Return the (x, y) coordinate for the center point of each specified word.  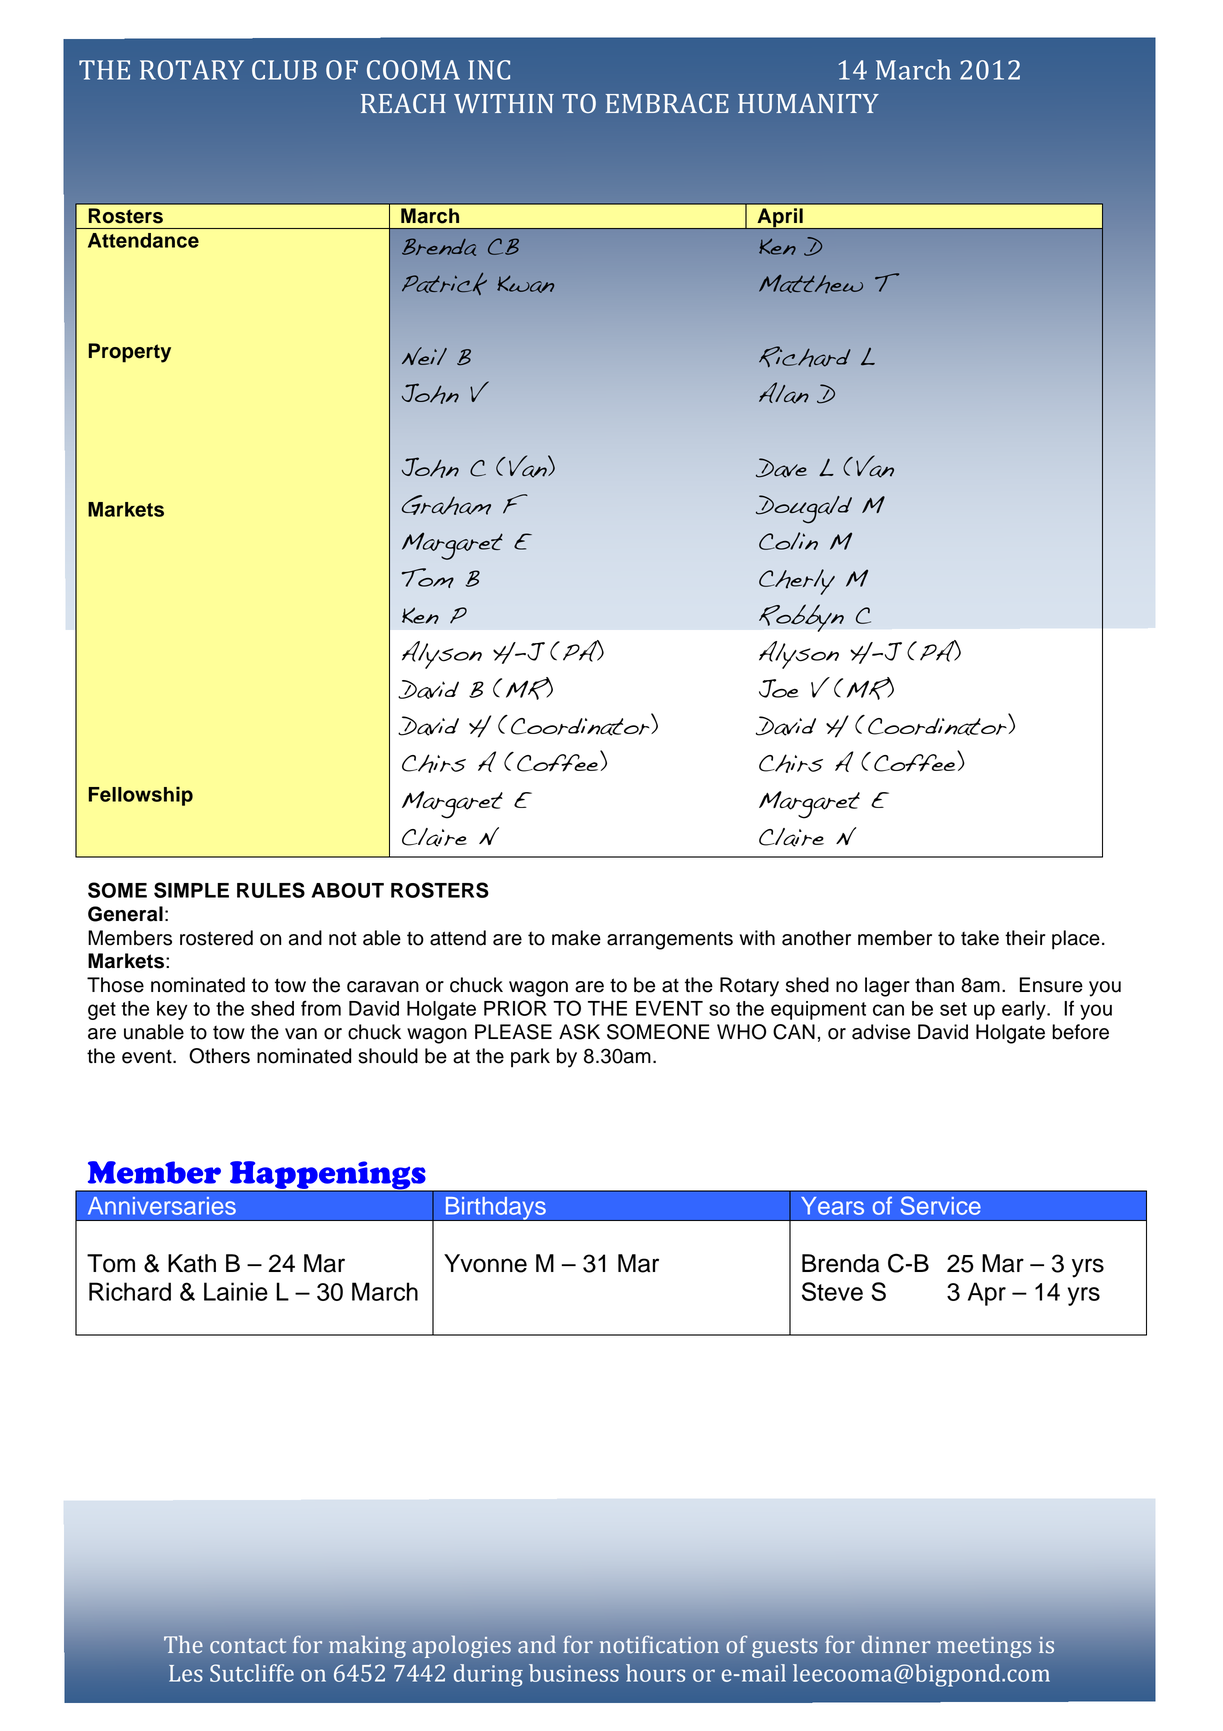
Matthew (811, 284)
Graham (446, 505)
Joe (778, 688)
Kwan (525, 284)
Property (130, 353)
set (953, 1009)
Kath (192, 1263)
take (980, 938)
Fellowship (141, 796)
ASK (579, 1032)
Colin (788, 541)
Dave (781, 468)
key (172, 1010)
